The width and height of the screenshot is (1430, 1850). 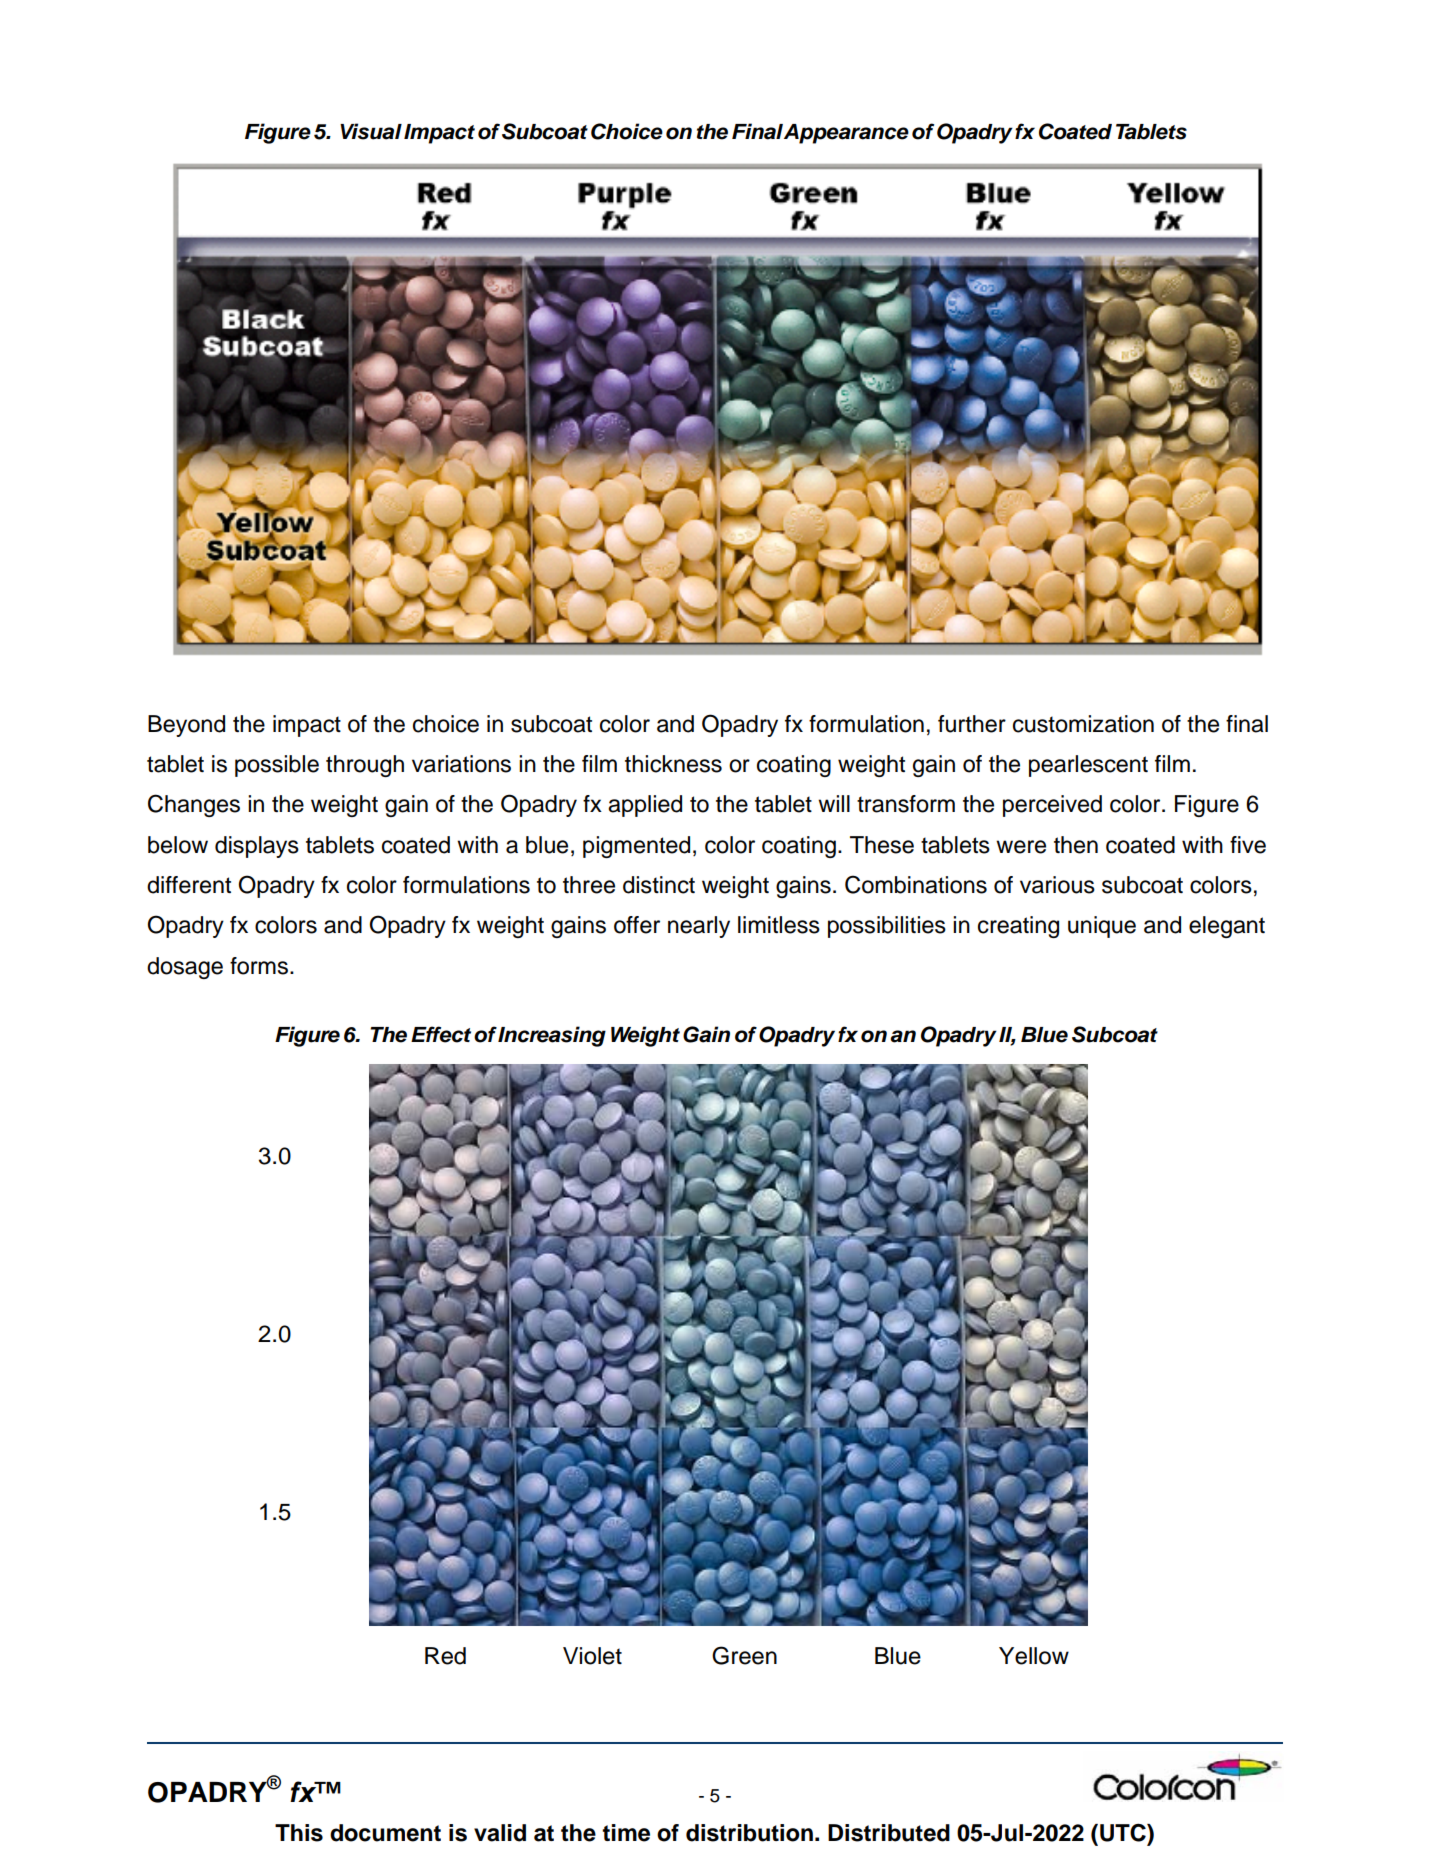 What do you see at coordinates (445, 1656) in the screenshot?
I see `Red` at bounding box center [445, 1656].
